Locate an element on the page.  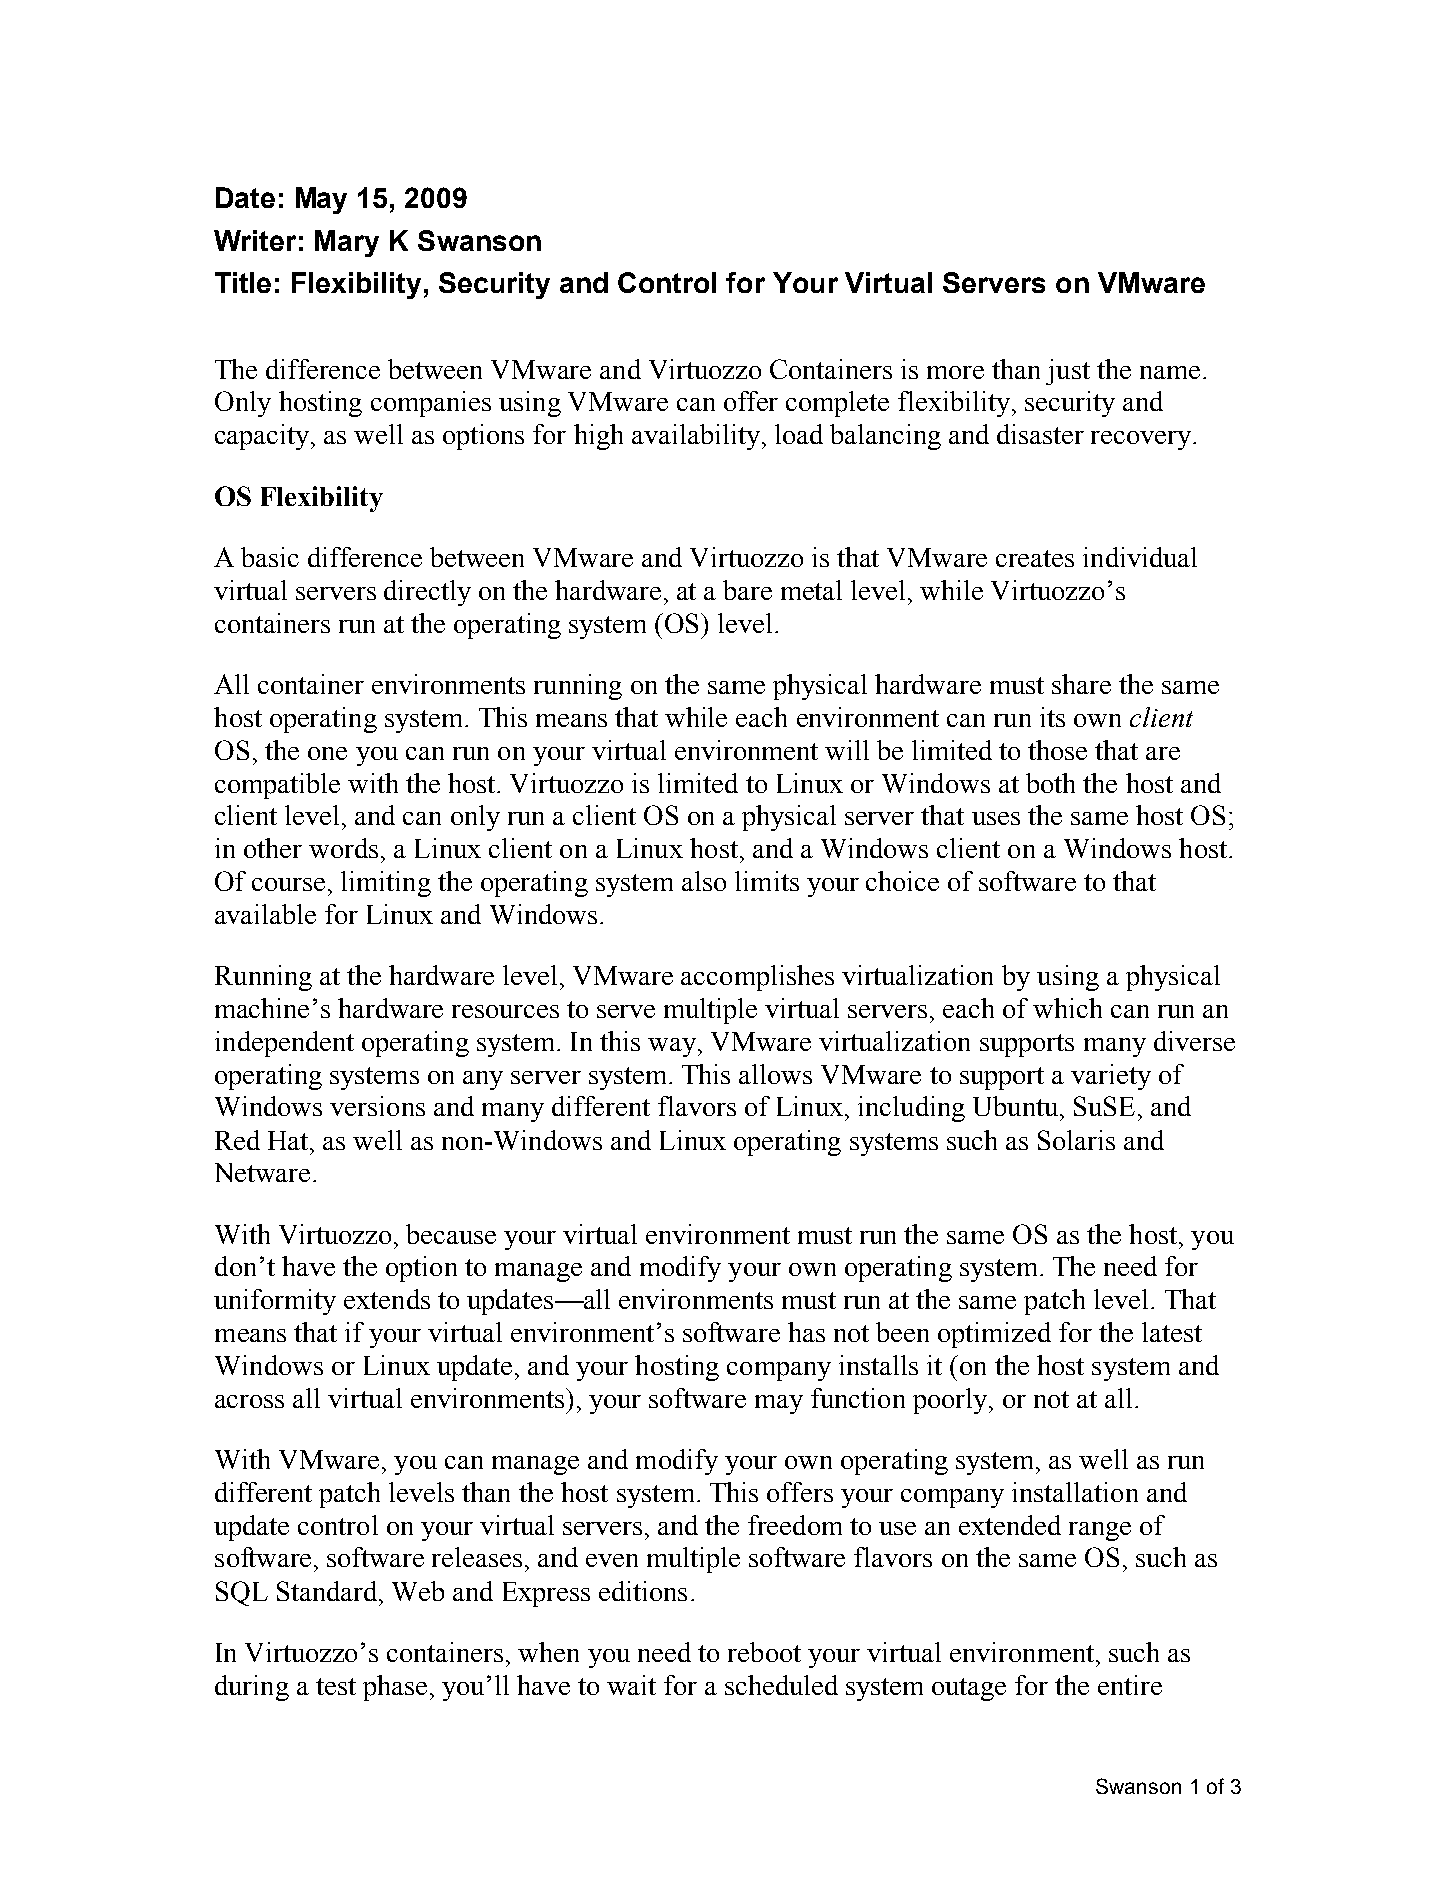
Mary is located at coordinates (347, 243).
